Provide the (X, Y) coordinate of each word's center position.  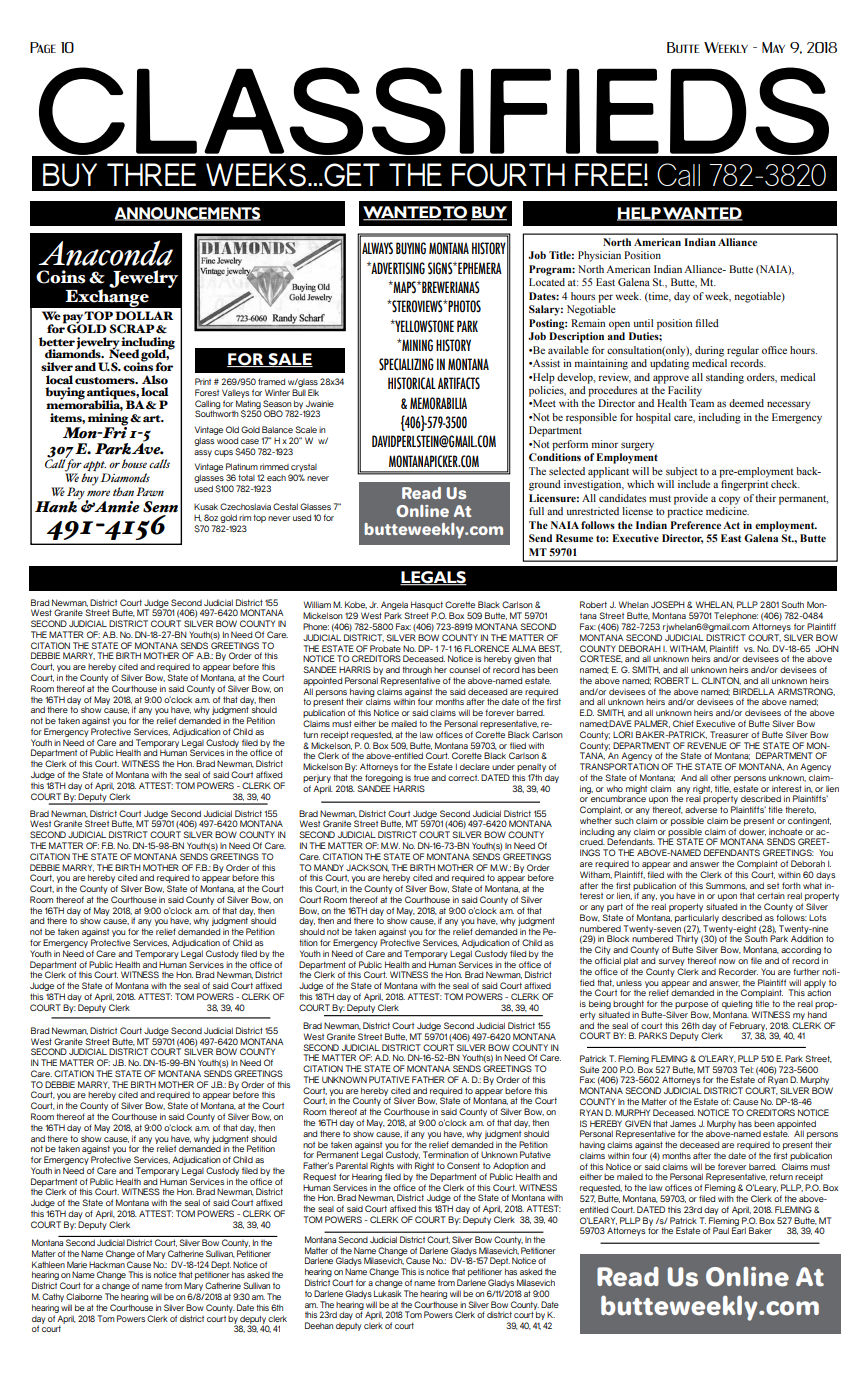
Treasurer (729, 734)
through (417, 672)
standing (725, 378)
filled (707, 323)
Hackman (107, 1264)
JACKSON (367, 868)
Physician (599, 256)
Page (43, 47)
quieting (737, 1006)
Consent (463, 1165)
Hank (57, 505)
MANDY (329, 867)
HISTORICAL (412, 383)
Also (155, 379)
